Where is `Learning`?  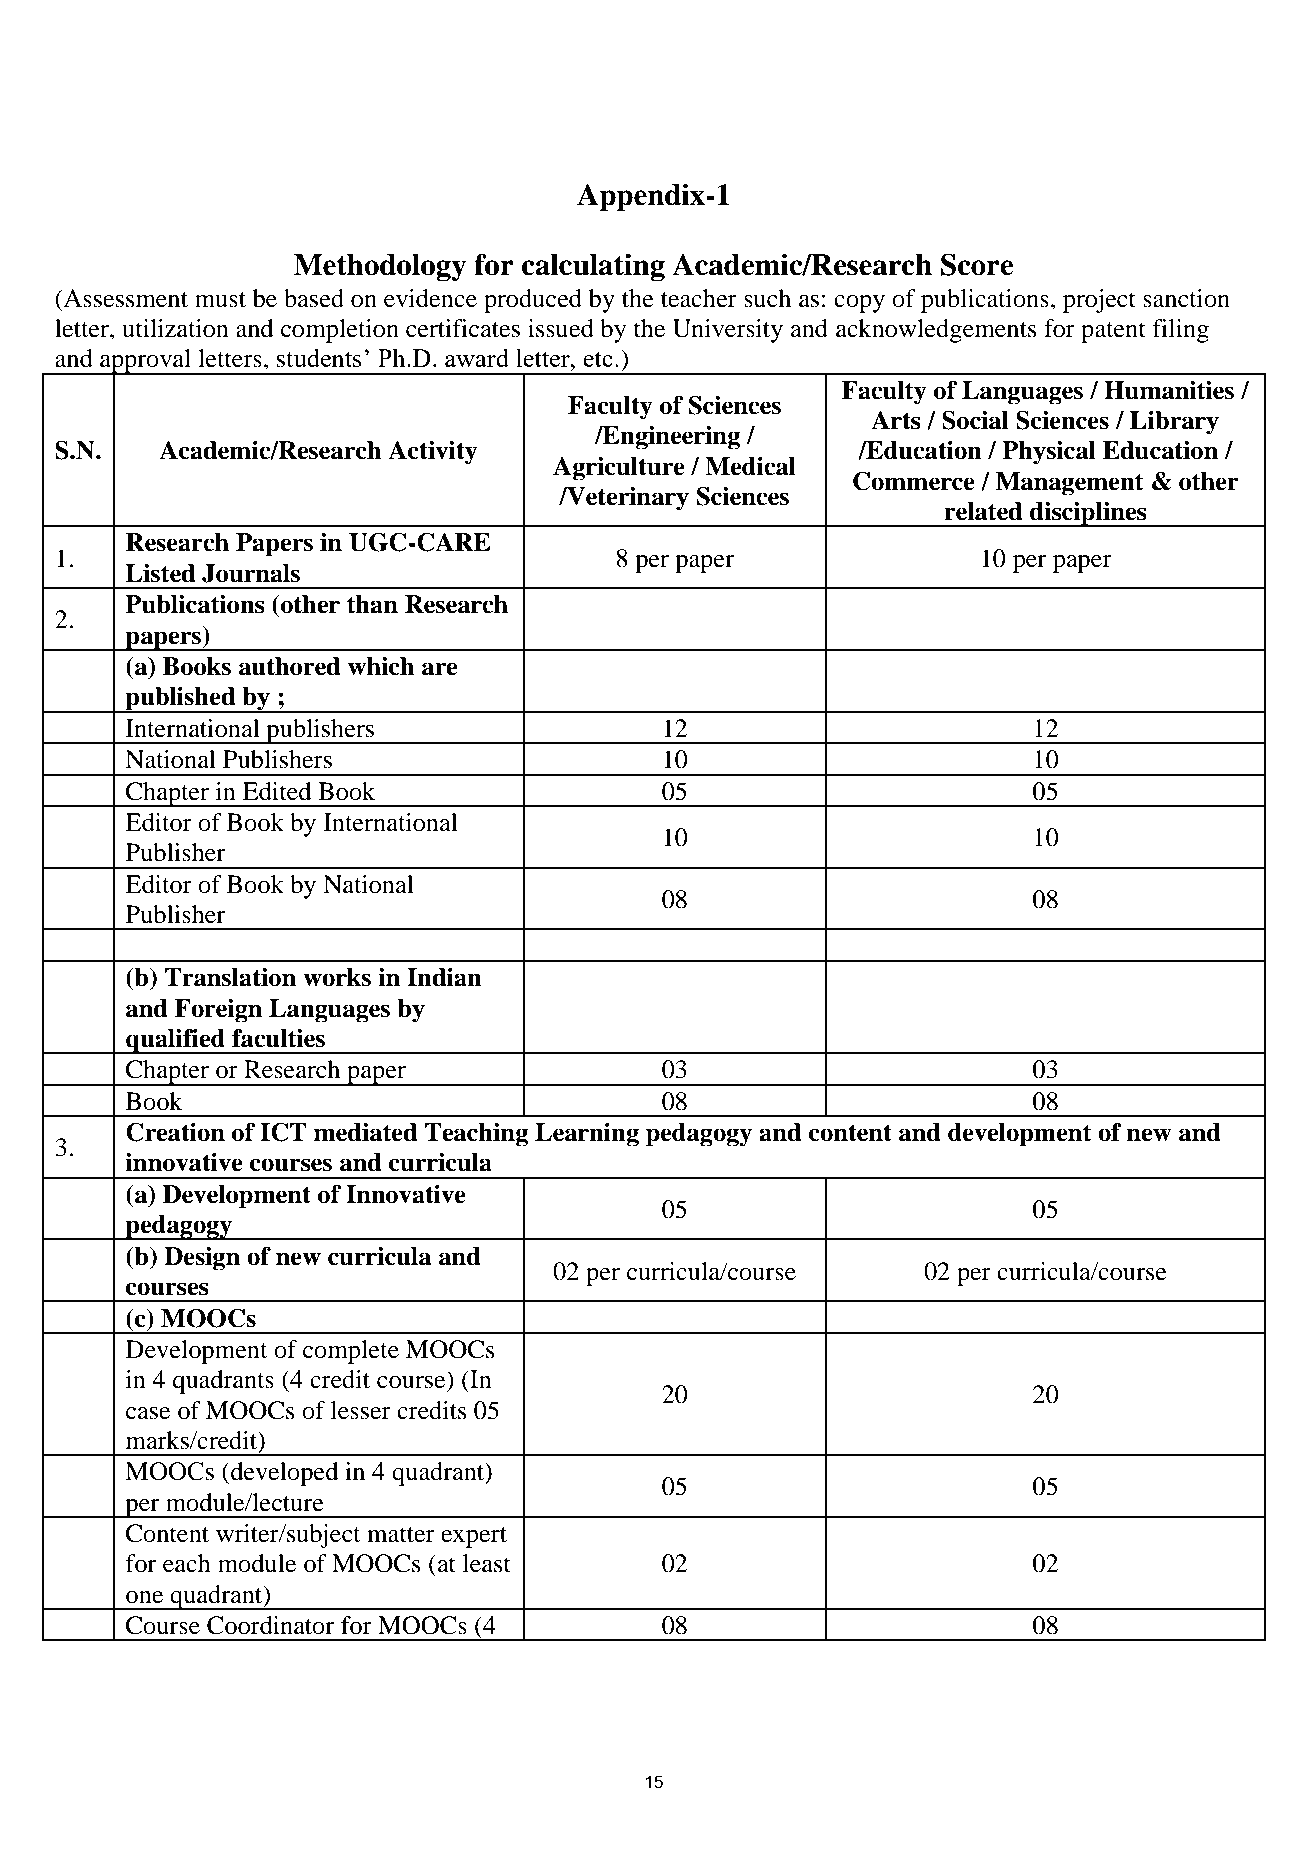 Learning is located at coordinates (587, 1135).
